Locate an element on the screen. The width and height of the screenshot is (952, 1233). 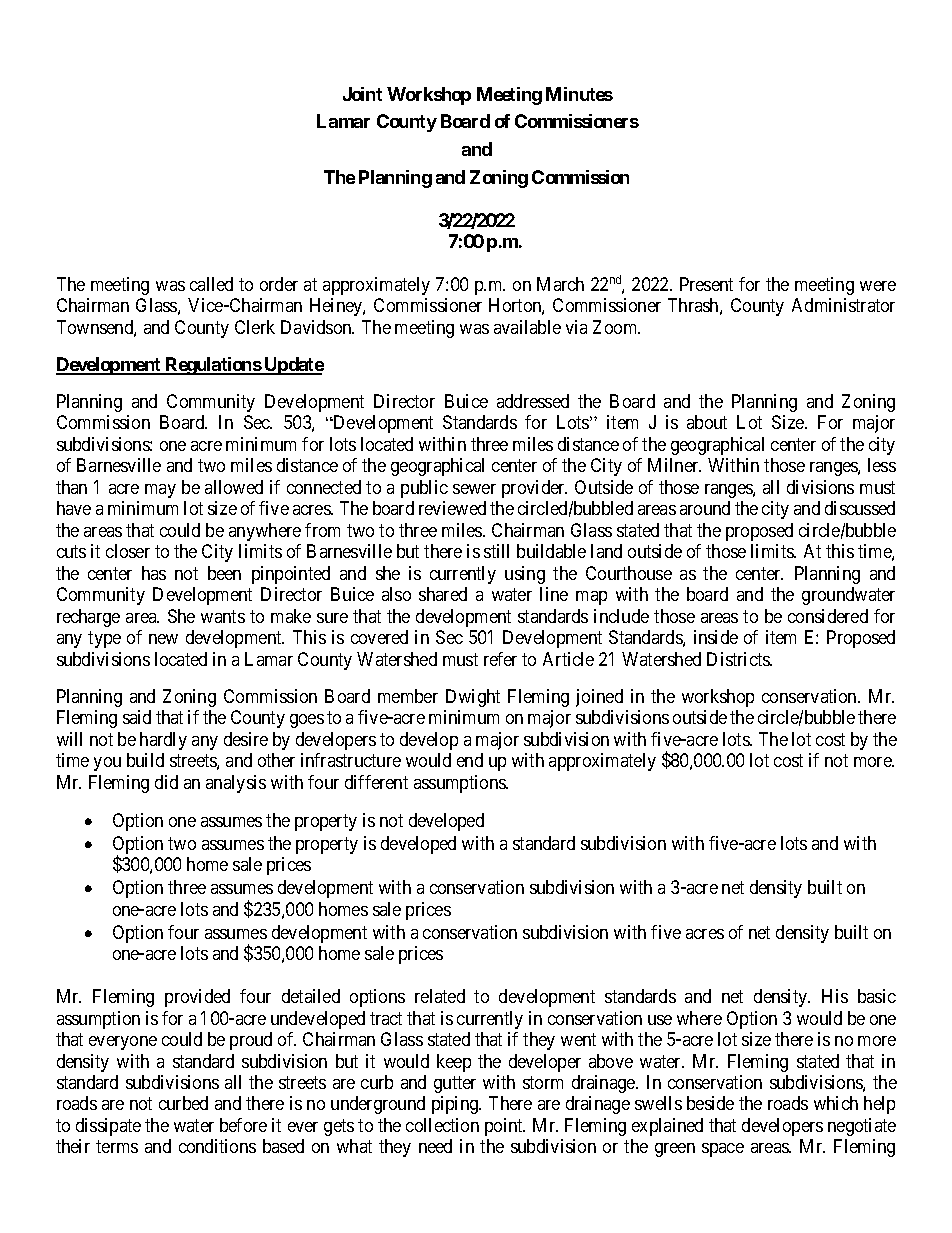
Clerk is located at coordinates (255, 327).
